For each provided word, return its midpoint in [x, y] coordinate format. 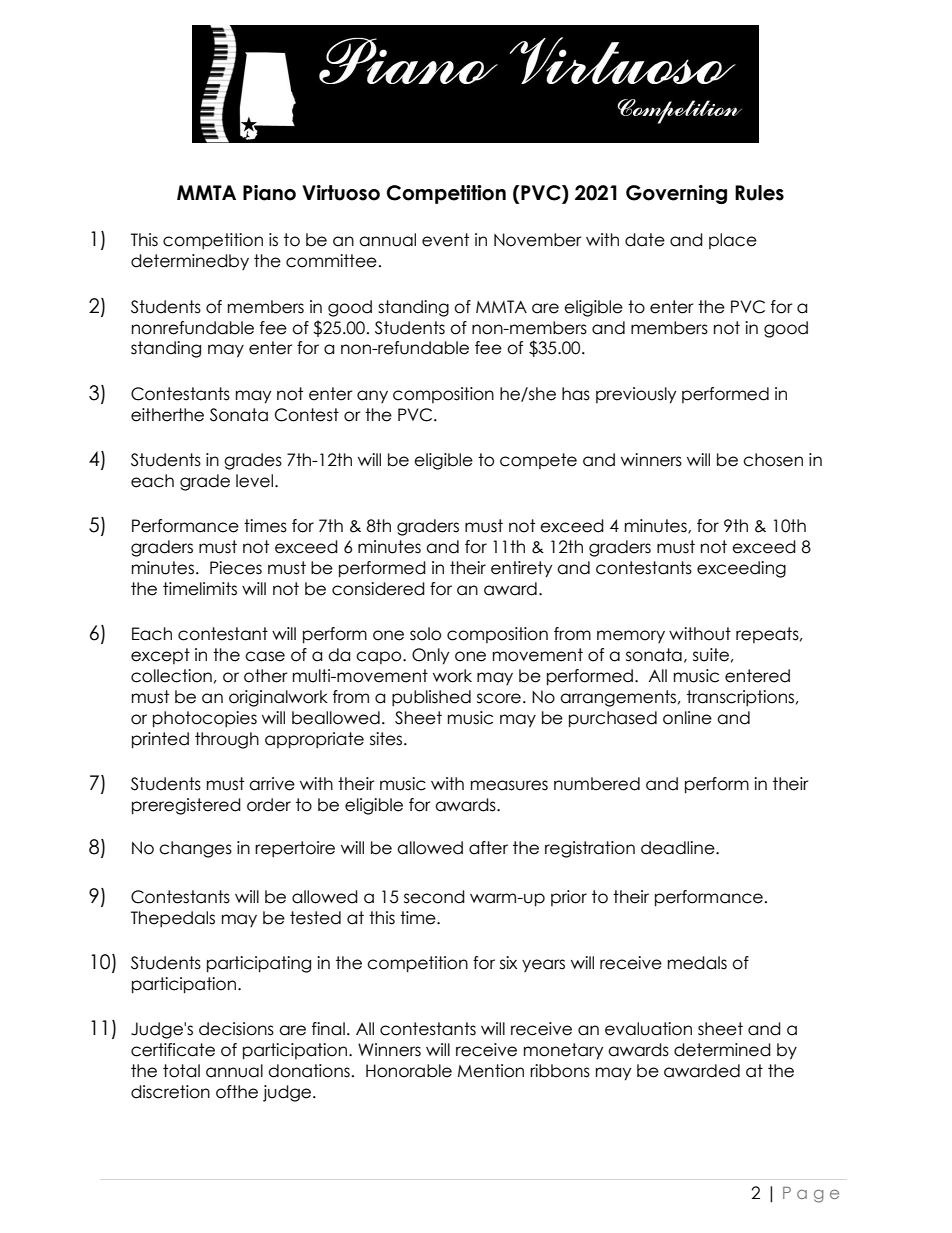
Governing [676, 194]
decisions [236, 1029]
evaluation [648, 1029]
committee [331, 261]
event [445, 240]
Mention [491, 1071]
